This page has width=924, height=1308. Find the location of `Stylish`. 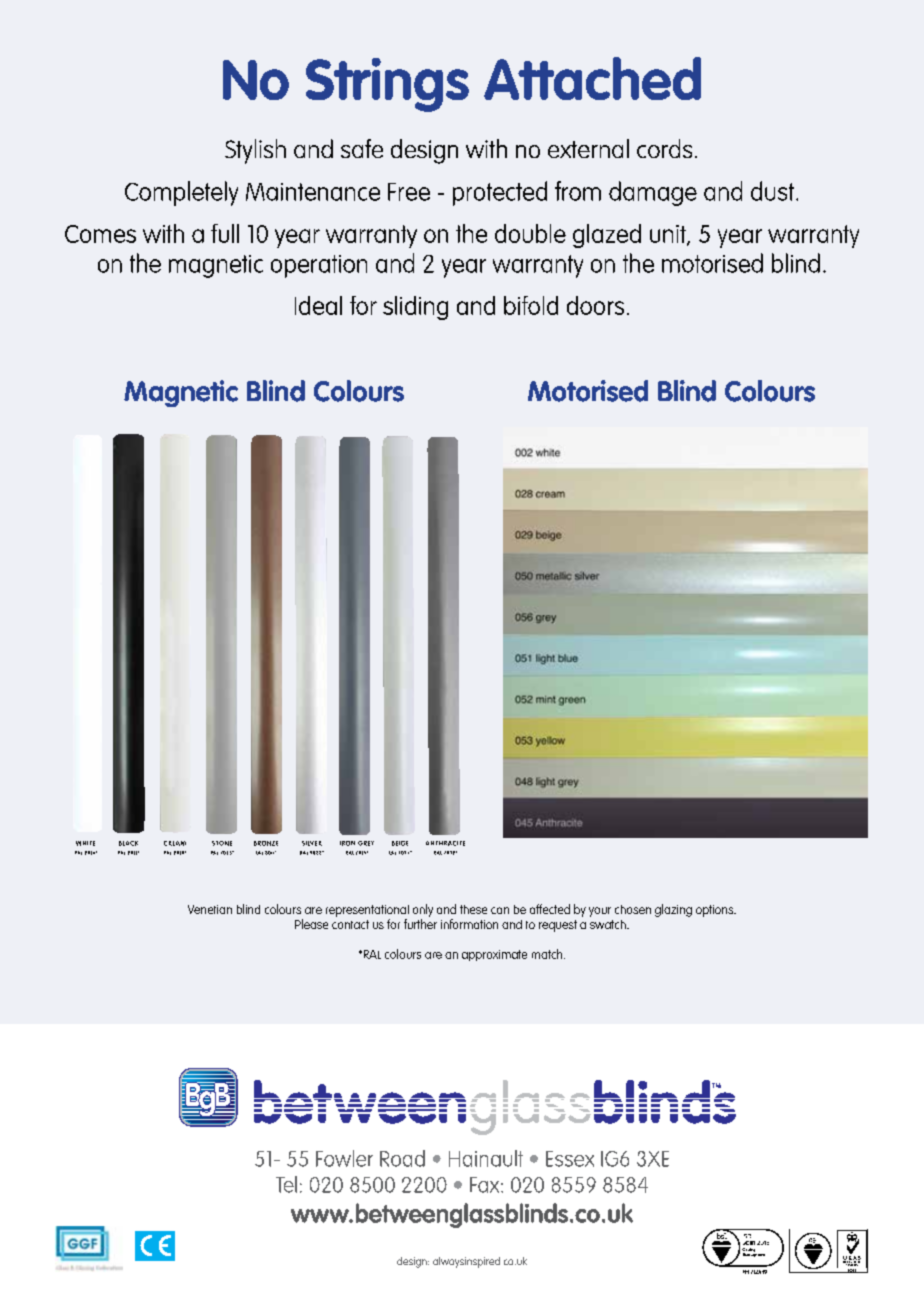

Stylish is located at coordinates (255, 151).
